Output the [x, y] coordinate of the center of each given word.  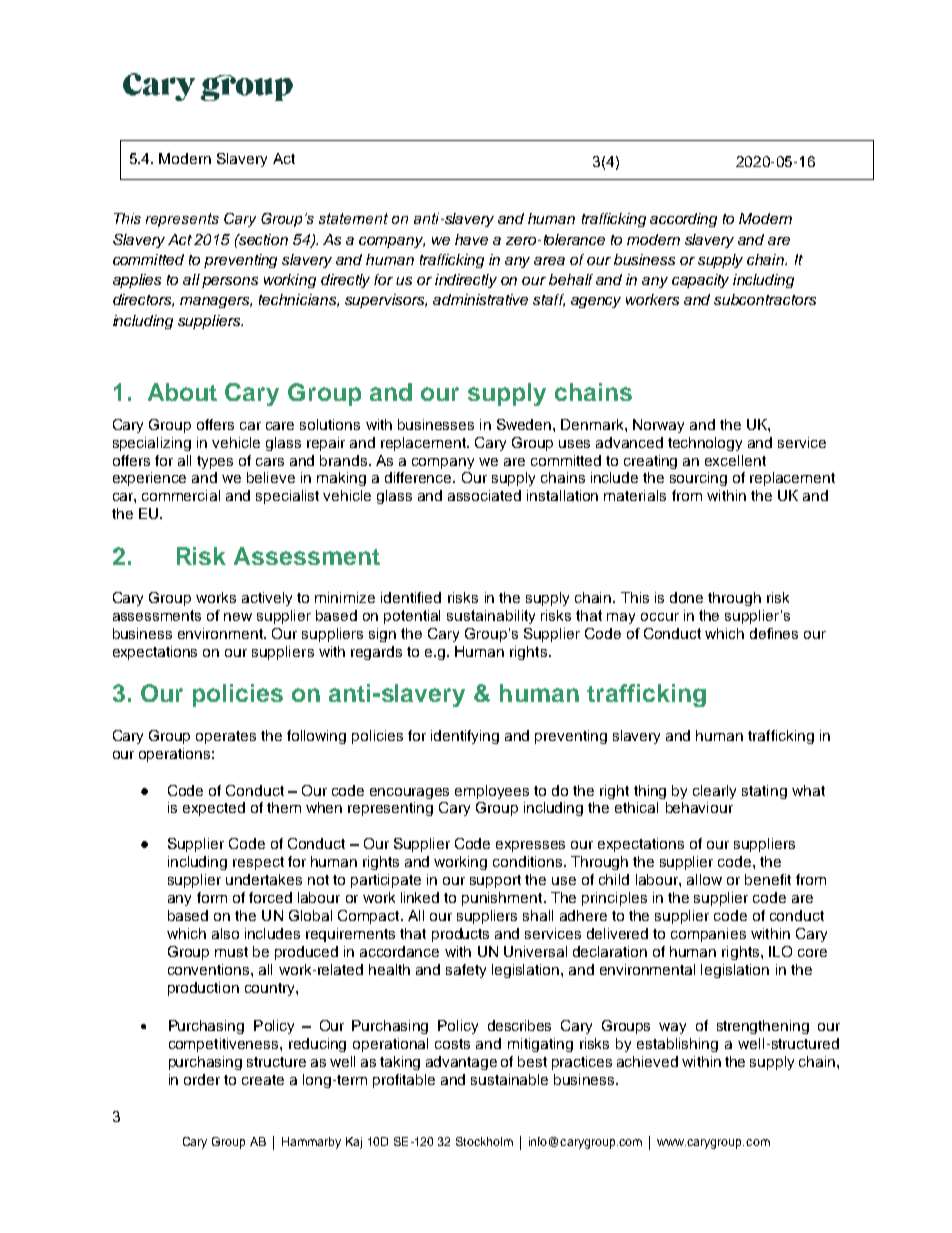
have [471, 239]
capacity [700, 281]
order [202, 1079]
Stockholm [484, 1141]
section [262, 239]
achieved [647, 1061]
